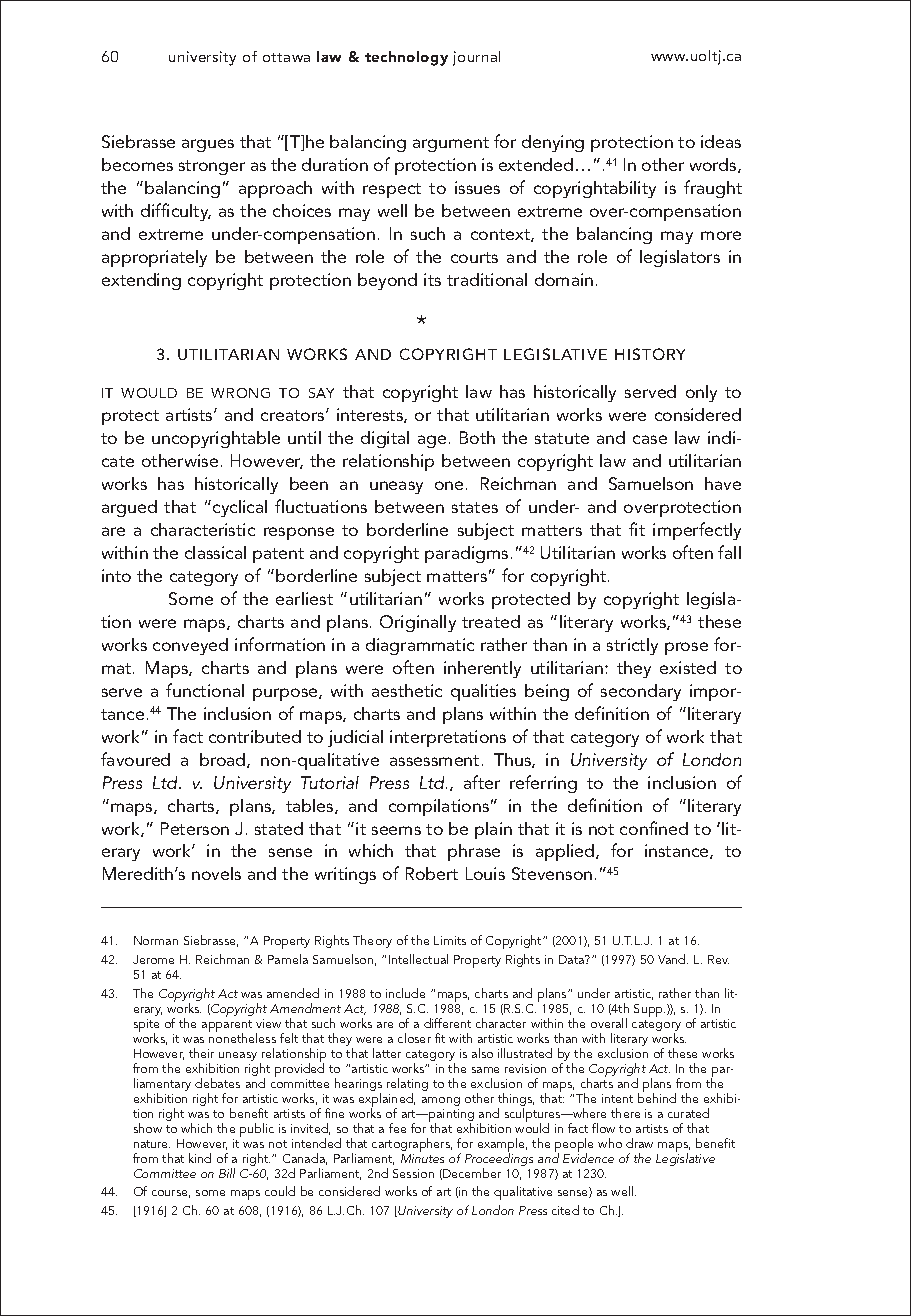 The height and width of the screenshot is (1316, 911). Describe the element at coordinates (200, 1158) in the screenshot. I see `kind` at that location.
